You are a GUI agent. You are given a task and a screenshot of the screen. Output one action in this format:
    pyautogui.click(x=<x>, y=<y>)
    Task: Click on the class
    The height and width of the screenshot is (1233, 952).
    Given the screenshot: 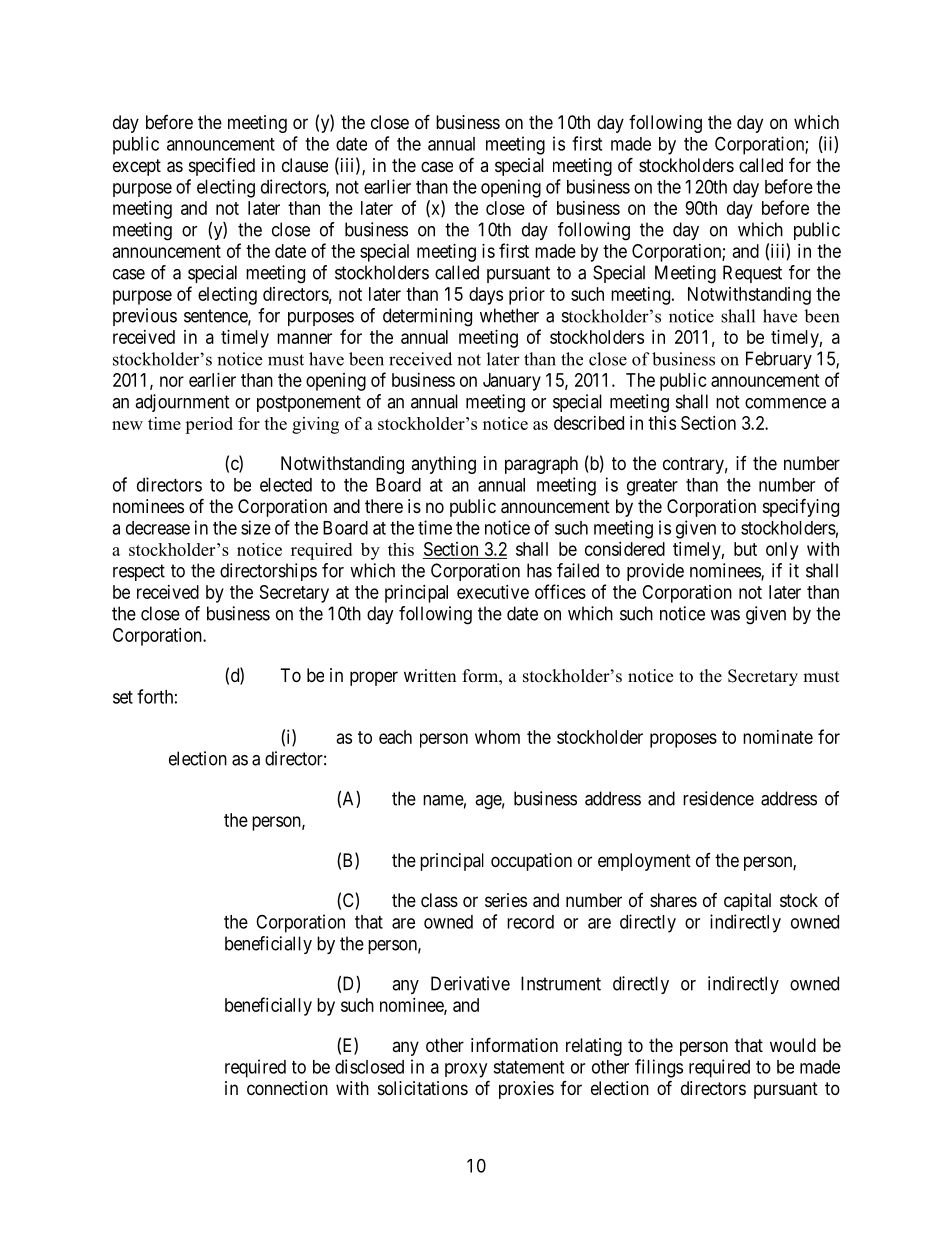 What is the action you would take?
    pyautogui.click(x=439, y=900)
